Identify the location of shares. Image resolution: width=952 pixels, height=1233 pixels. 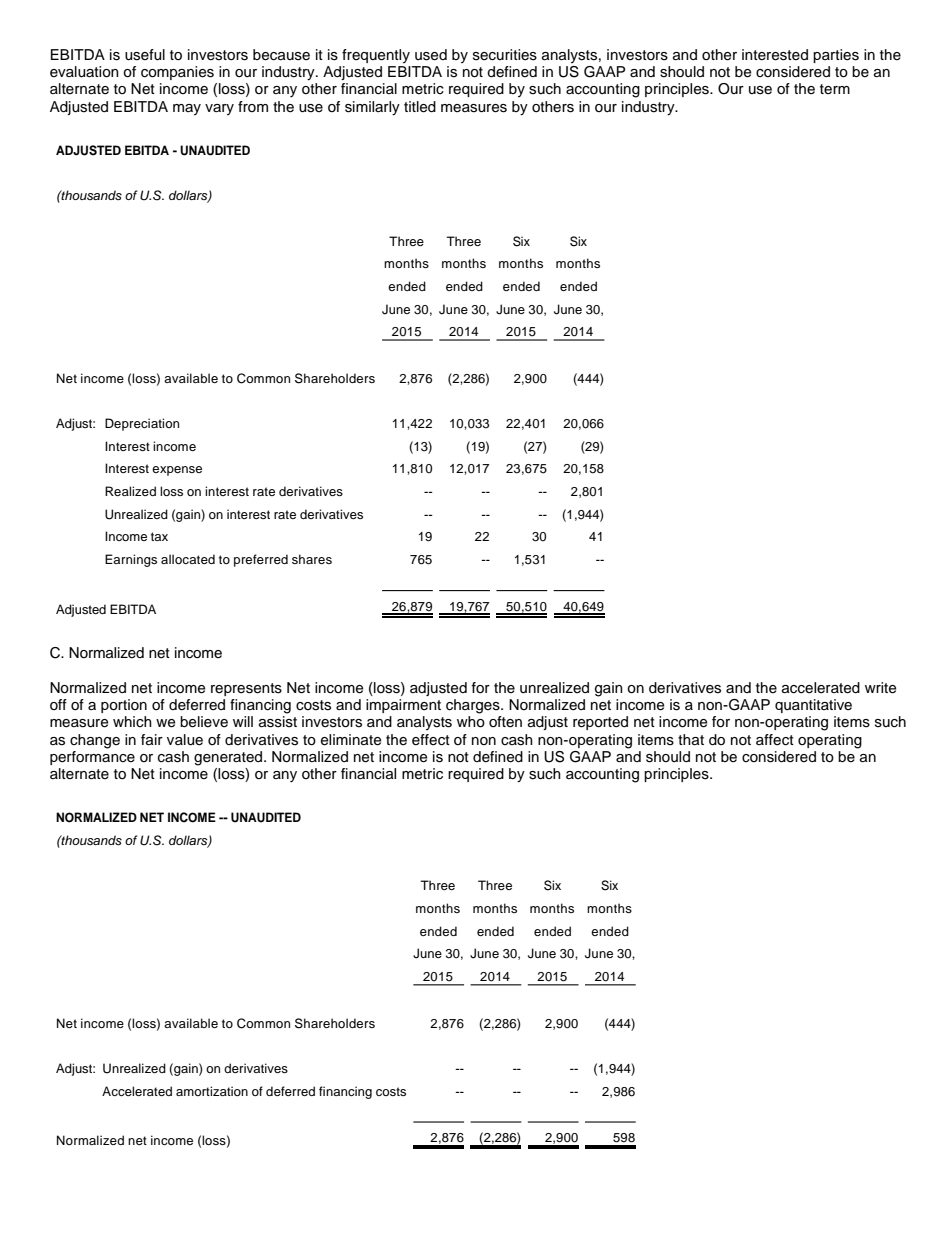
(312, 559).
